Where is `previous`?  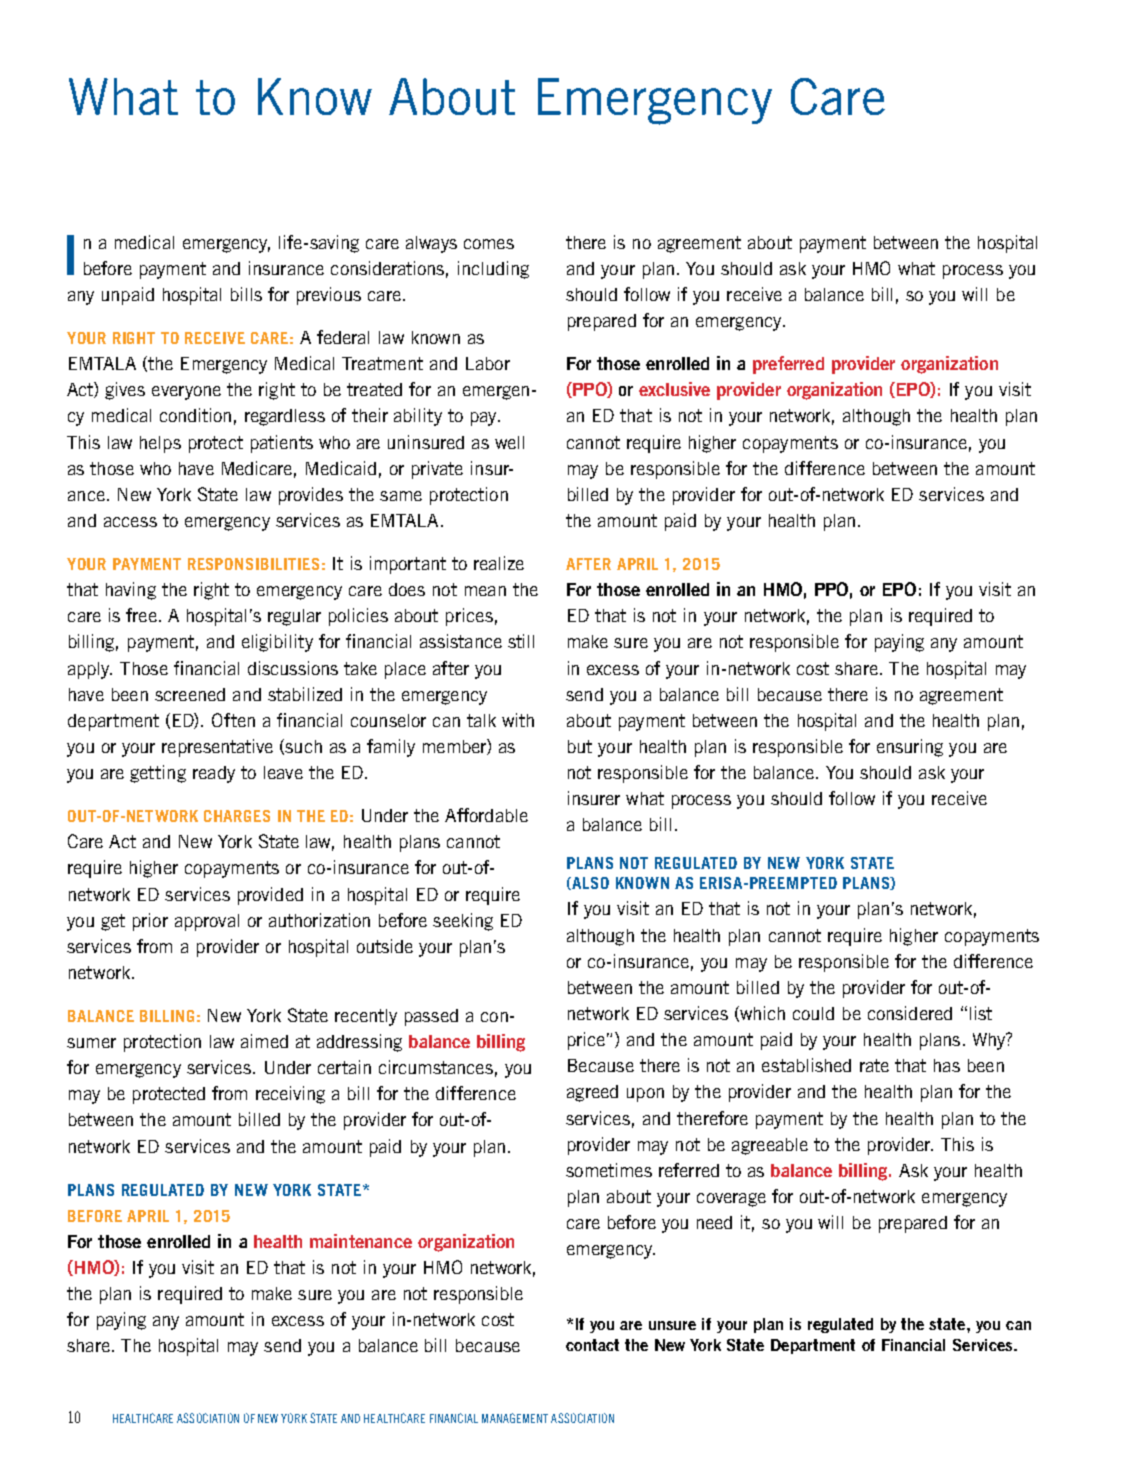 previous is located at coordinates (329, 296).
